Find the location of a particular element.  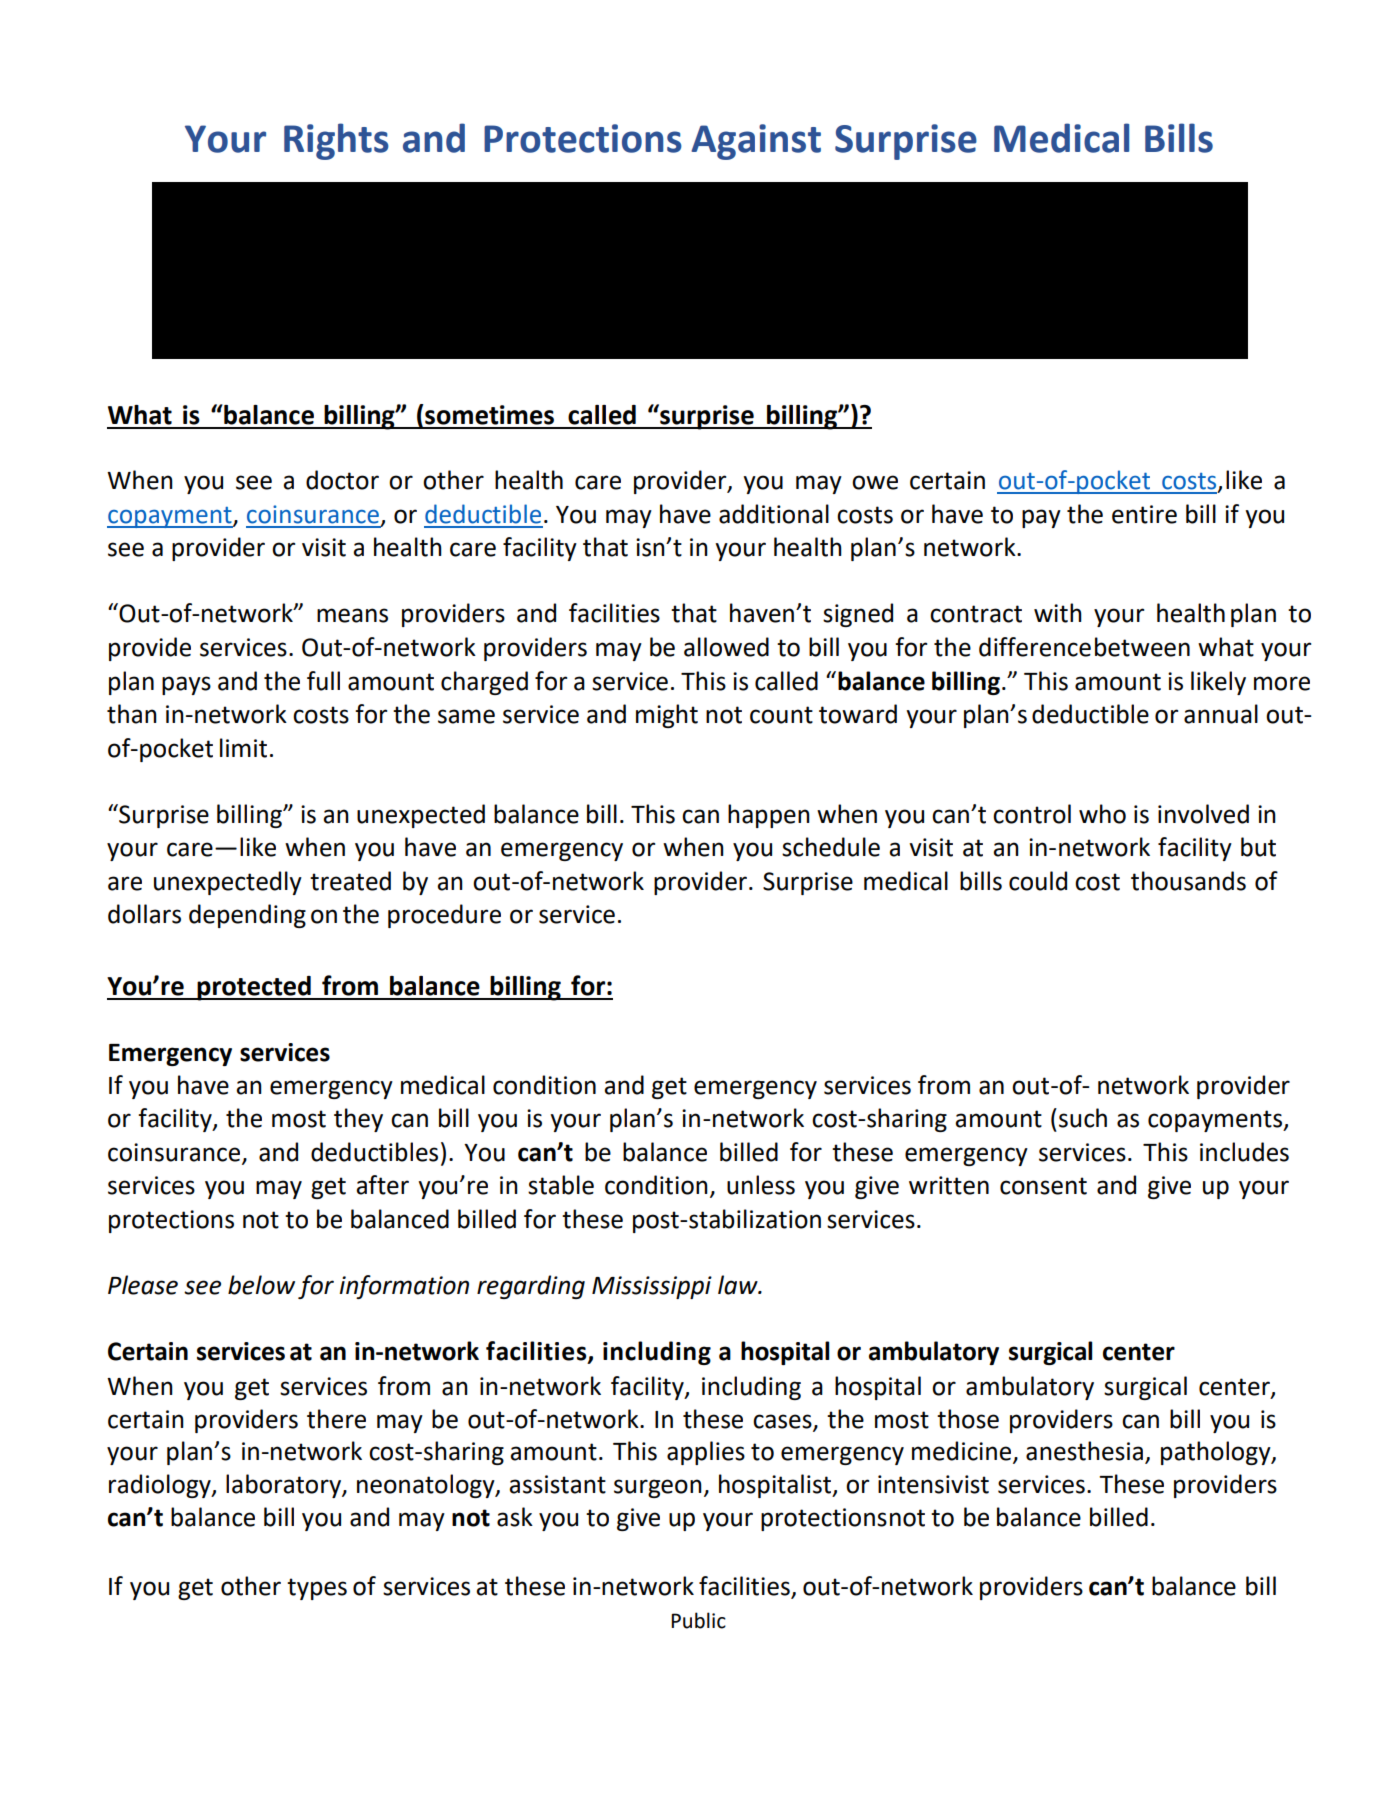

they is located at coordinates (358, 1120).
